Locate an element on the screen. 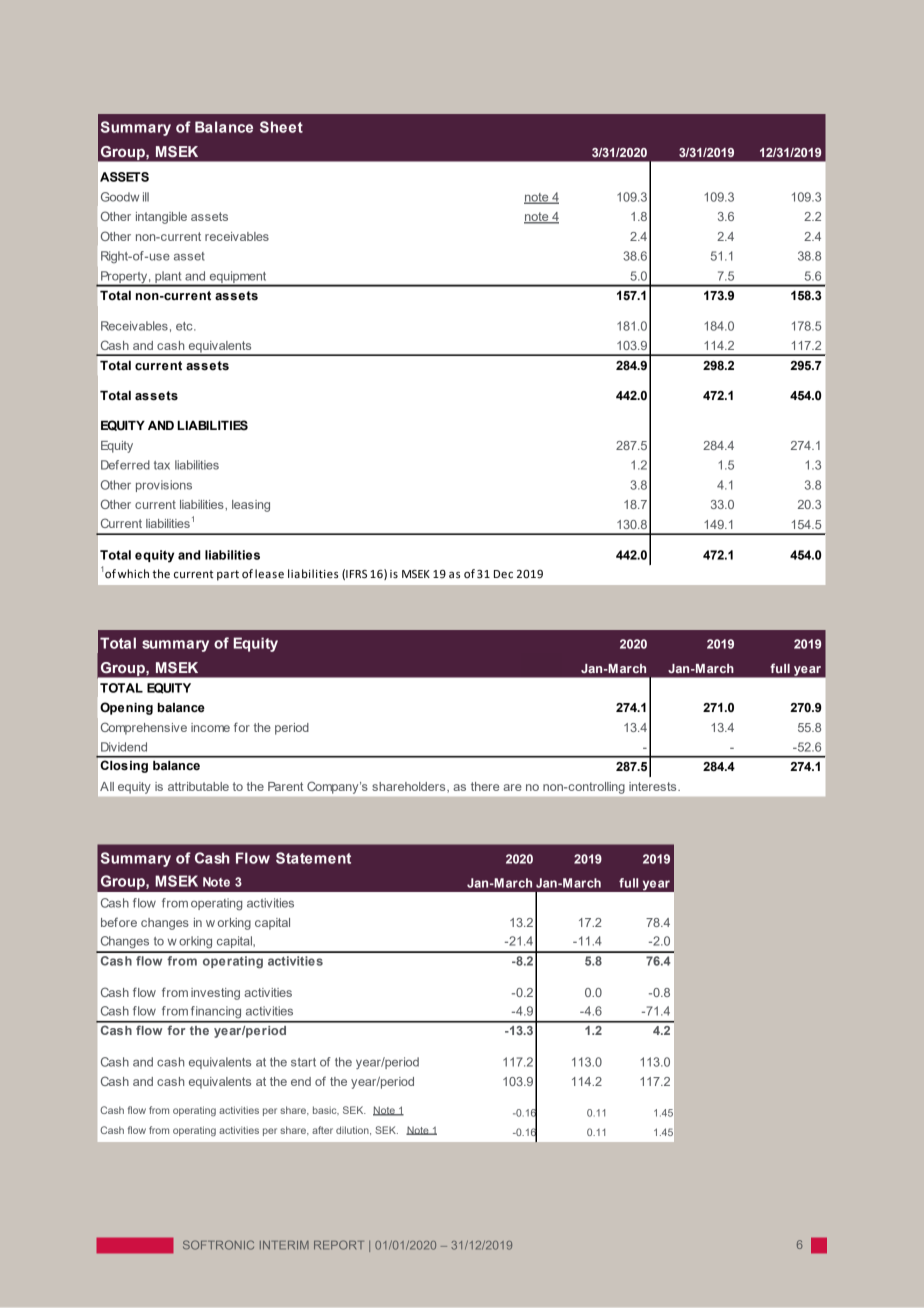 This screenshot has width=924, height=1308. provisions is located at coordinates (164, 486).
